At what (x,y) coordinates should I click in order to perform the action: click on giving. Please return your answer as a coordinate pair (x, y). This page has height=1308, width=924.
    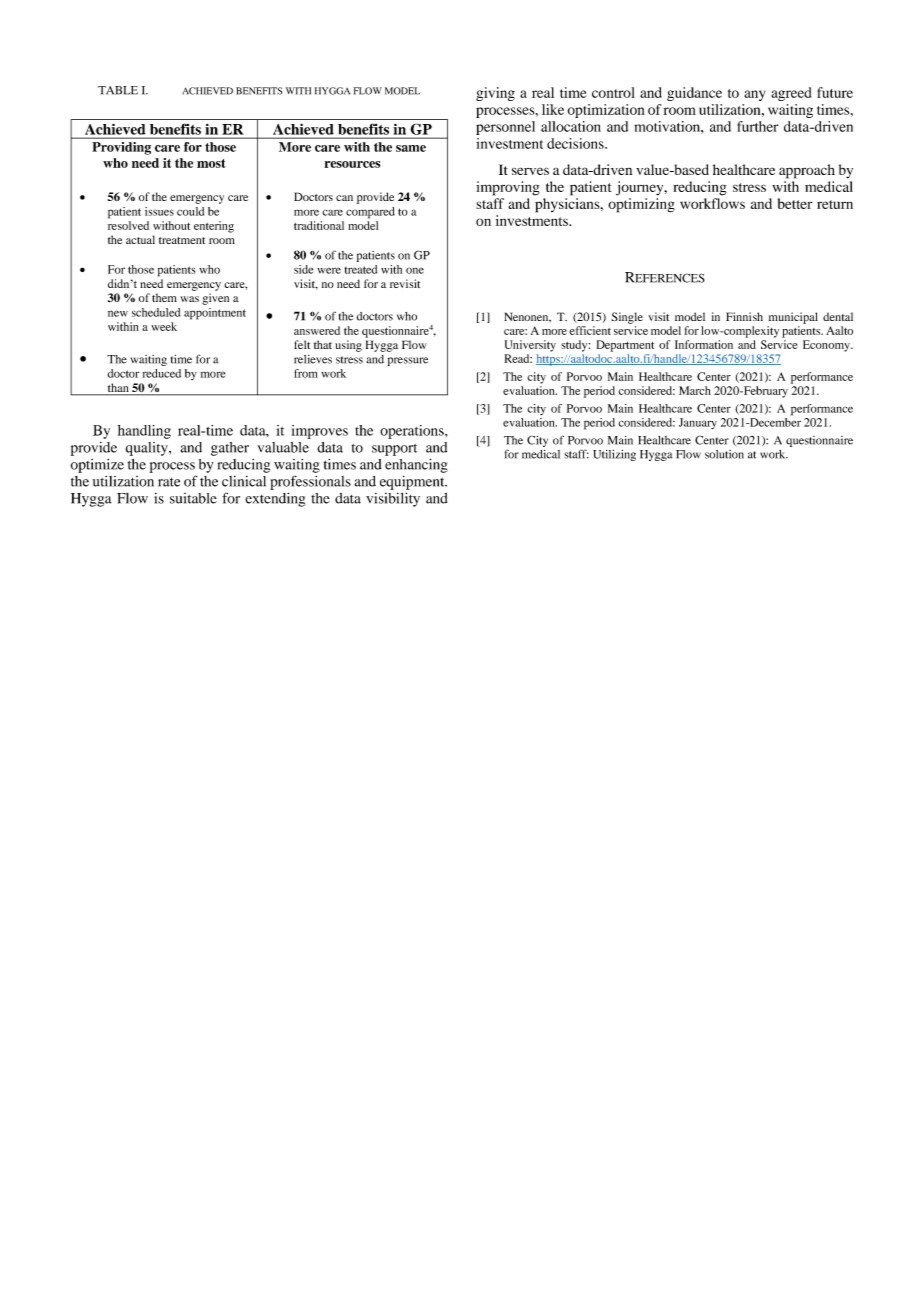
    Looking at the image, I should click on (495, 94).
